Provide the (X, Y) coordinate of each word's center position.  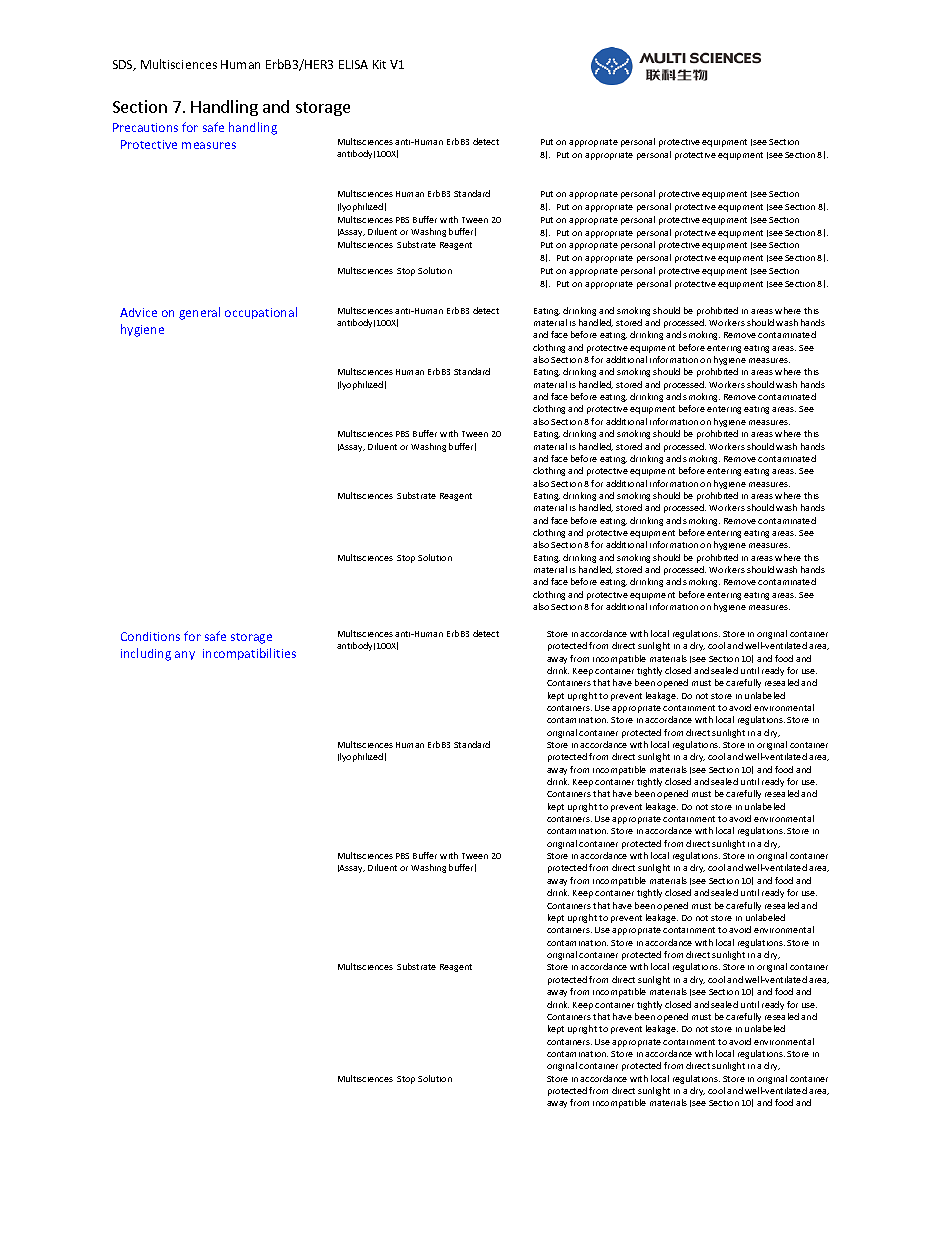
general (199, 313)
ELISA (353, 64)
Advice (138, 312)
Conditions (150, 636)
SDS (124, 65)
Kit (379, 64)
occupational (261, 313)
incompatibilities (249, 654)
